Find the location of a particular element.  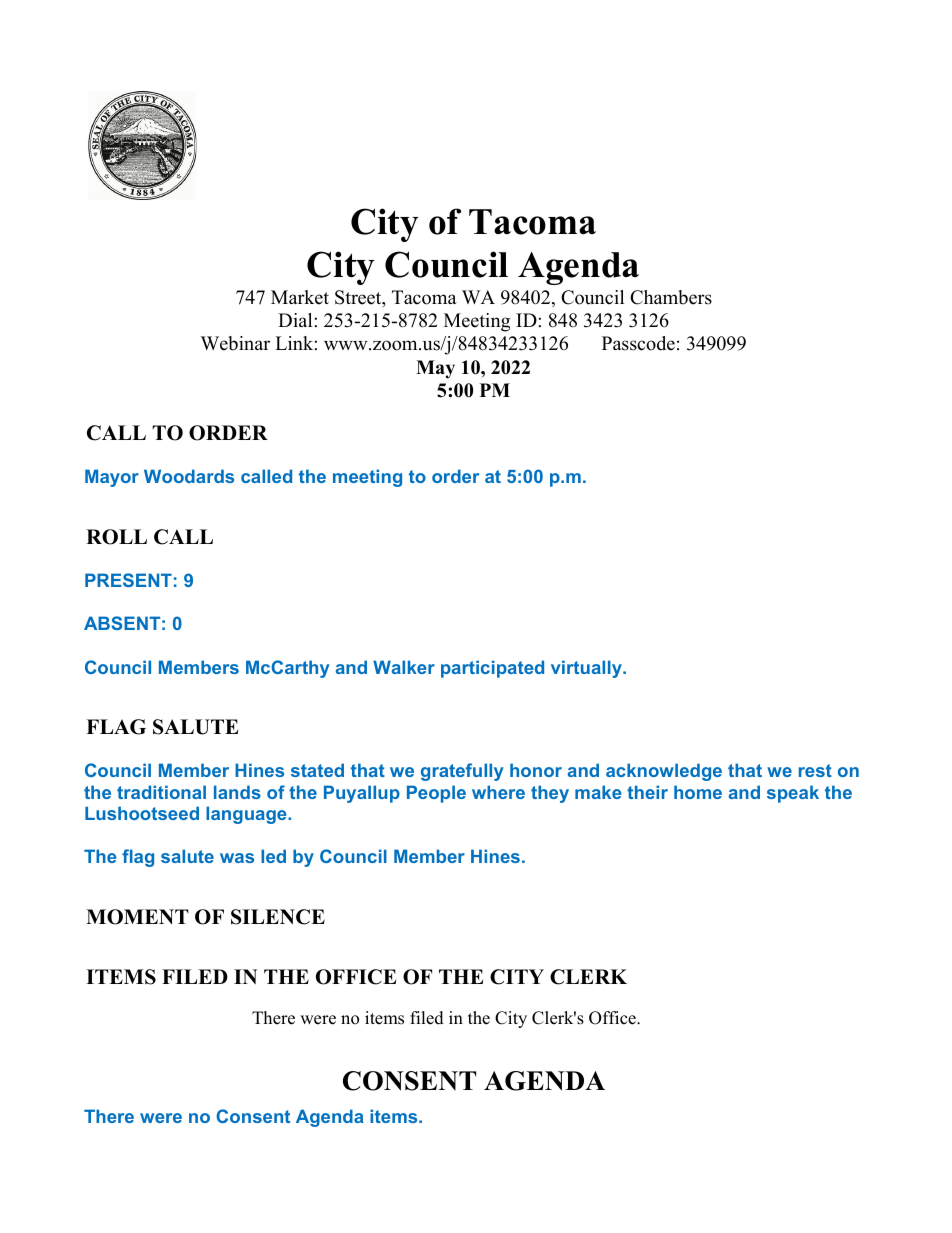

Walker is located at coordinates (404, 667).
